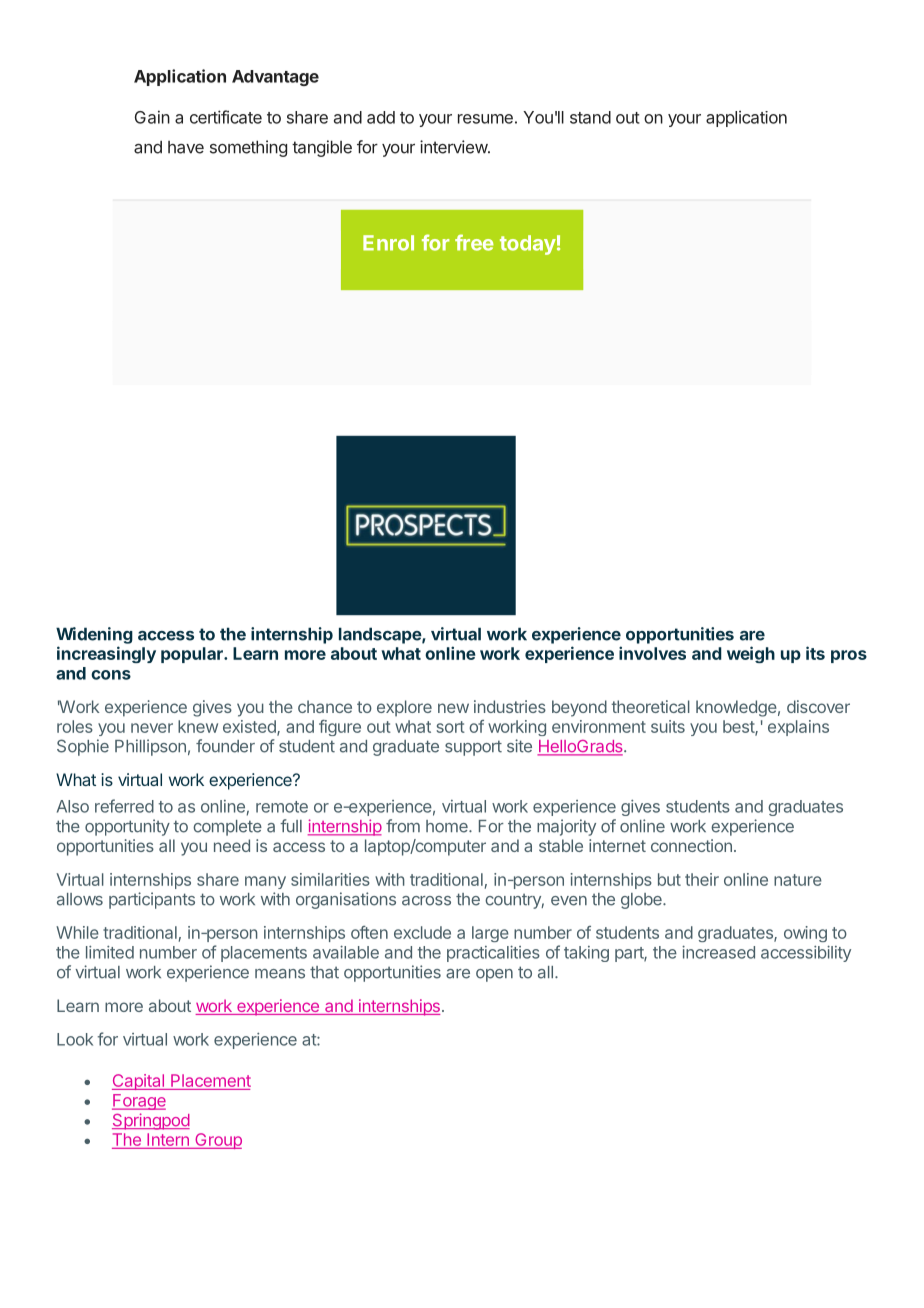 Image resolution: width=924 pixels, height=1308 pixels. What do you see at coordinates (590, 117) in the page?
I see `stand` at bounding box center [590, 117].
